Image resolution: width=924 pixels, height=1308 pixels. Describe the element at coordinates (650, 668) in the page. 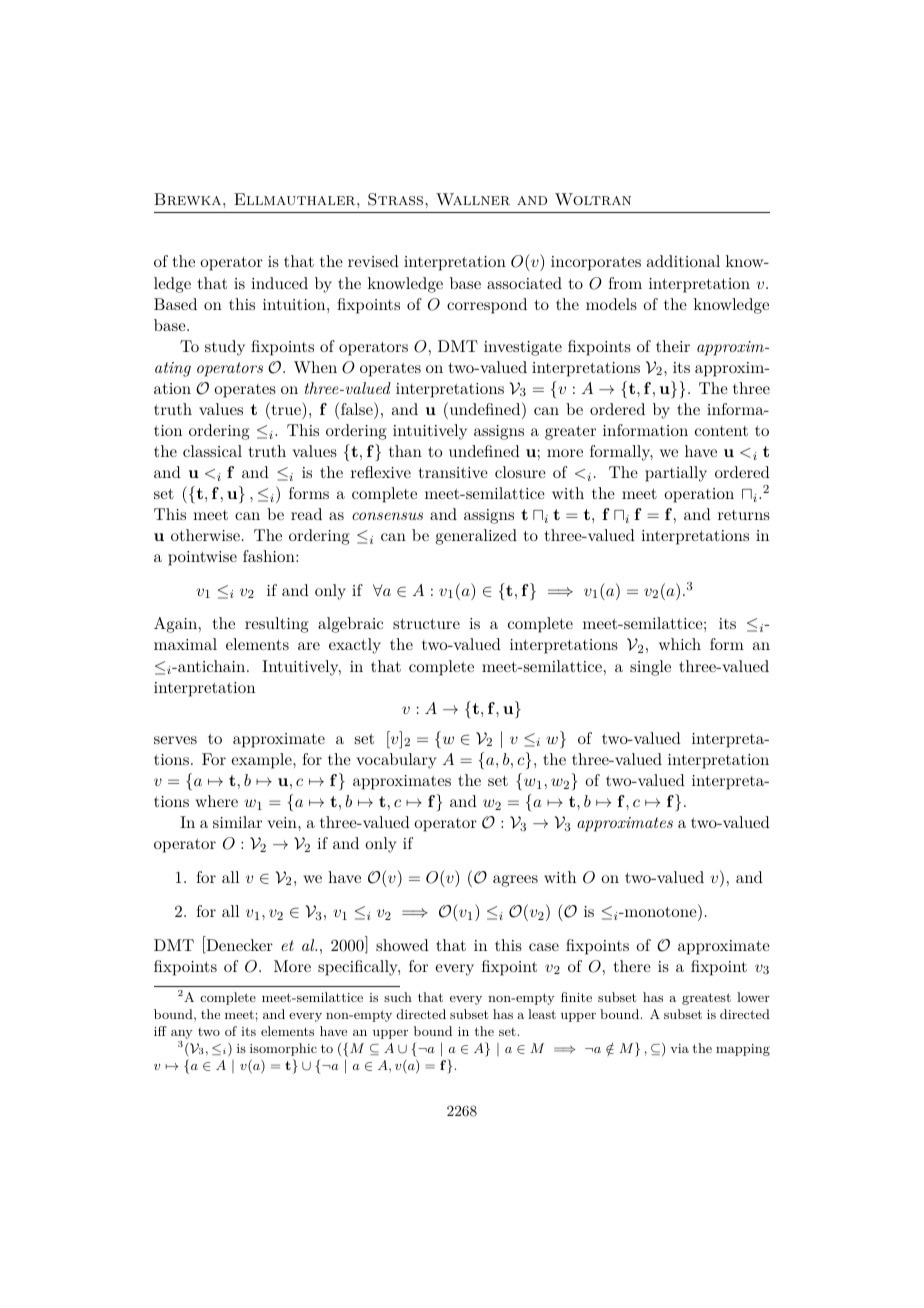

I see `single` at that location.
